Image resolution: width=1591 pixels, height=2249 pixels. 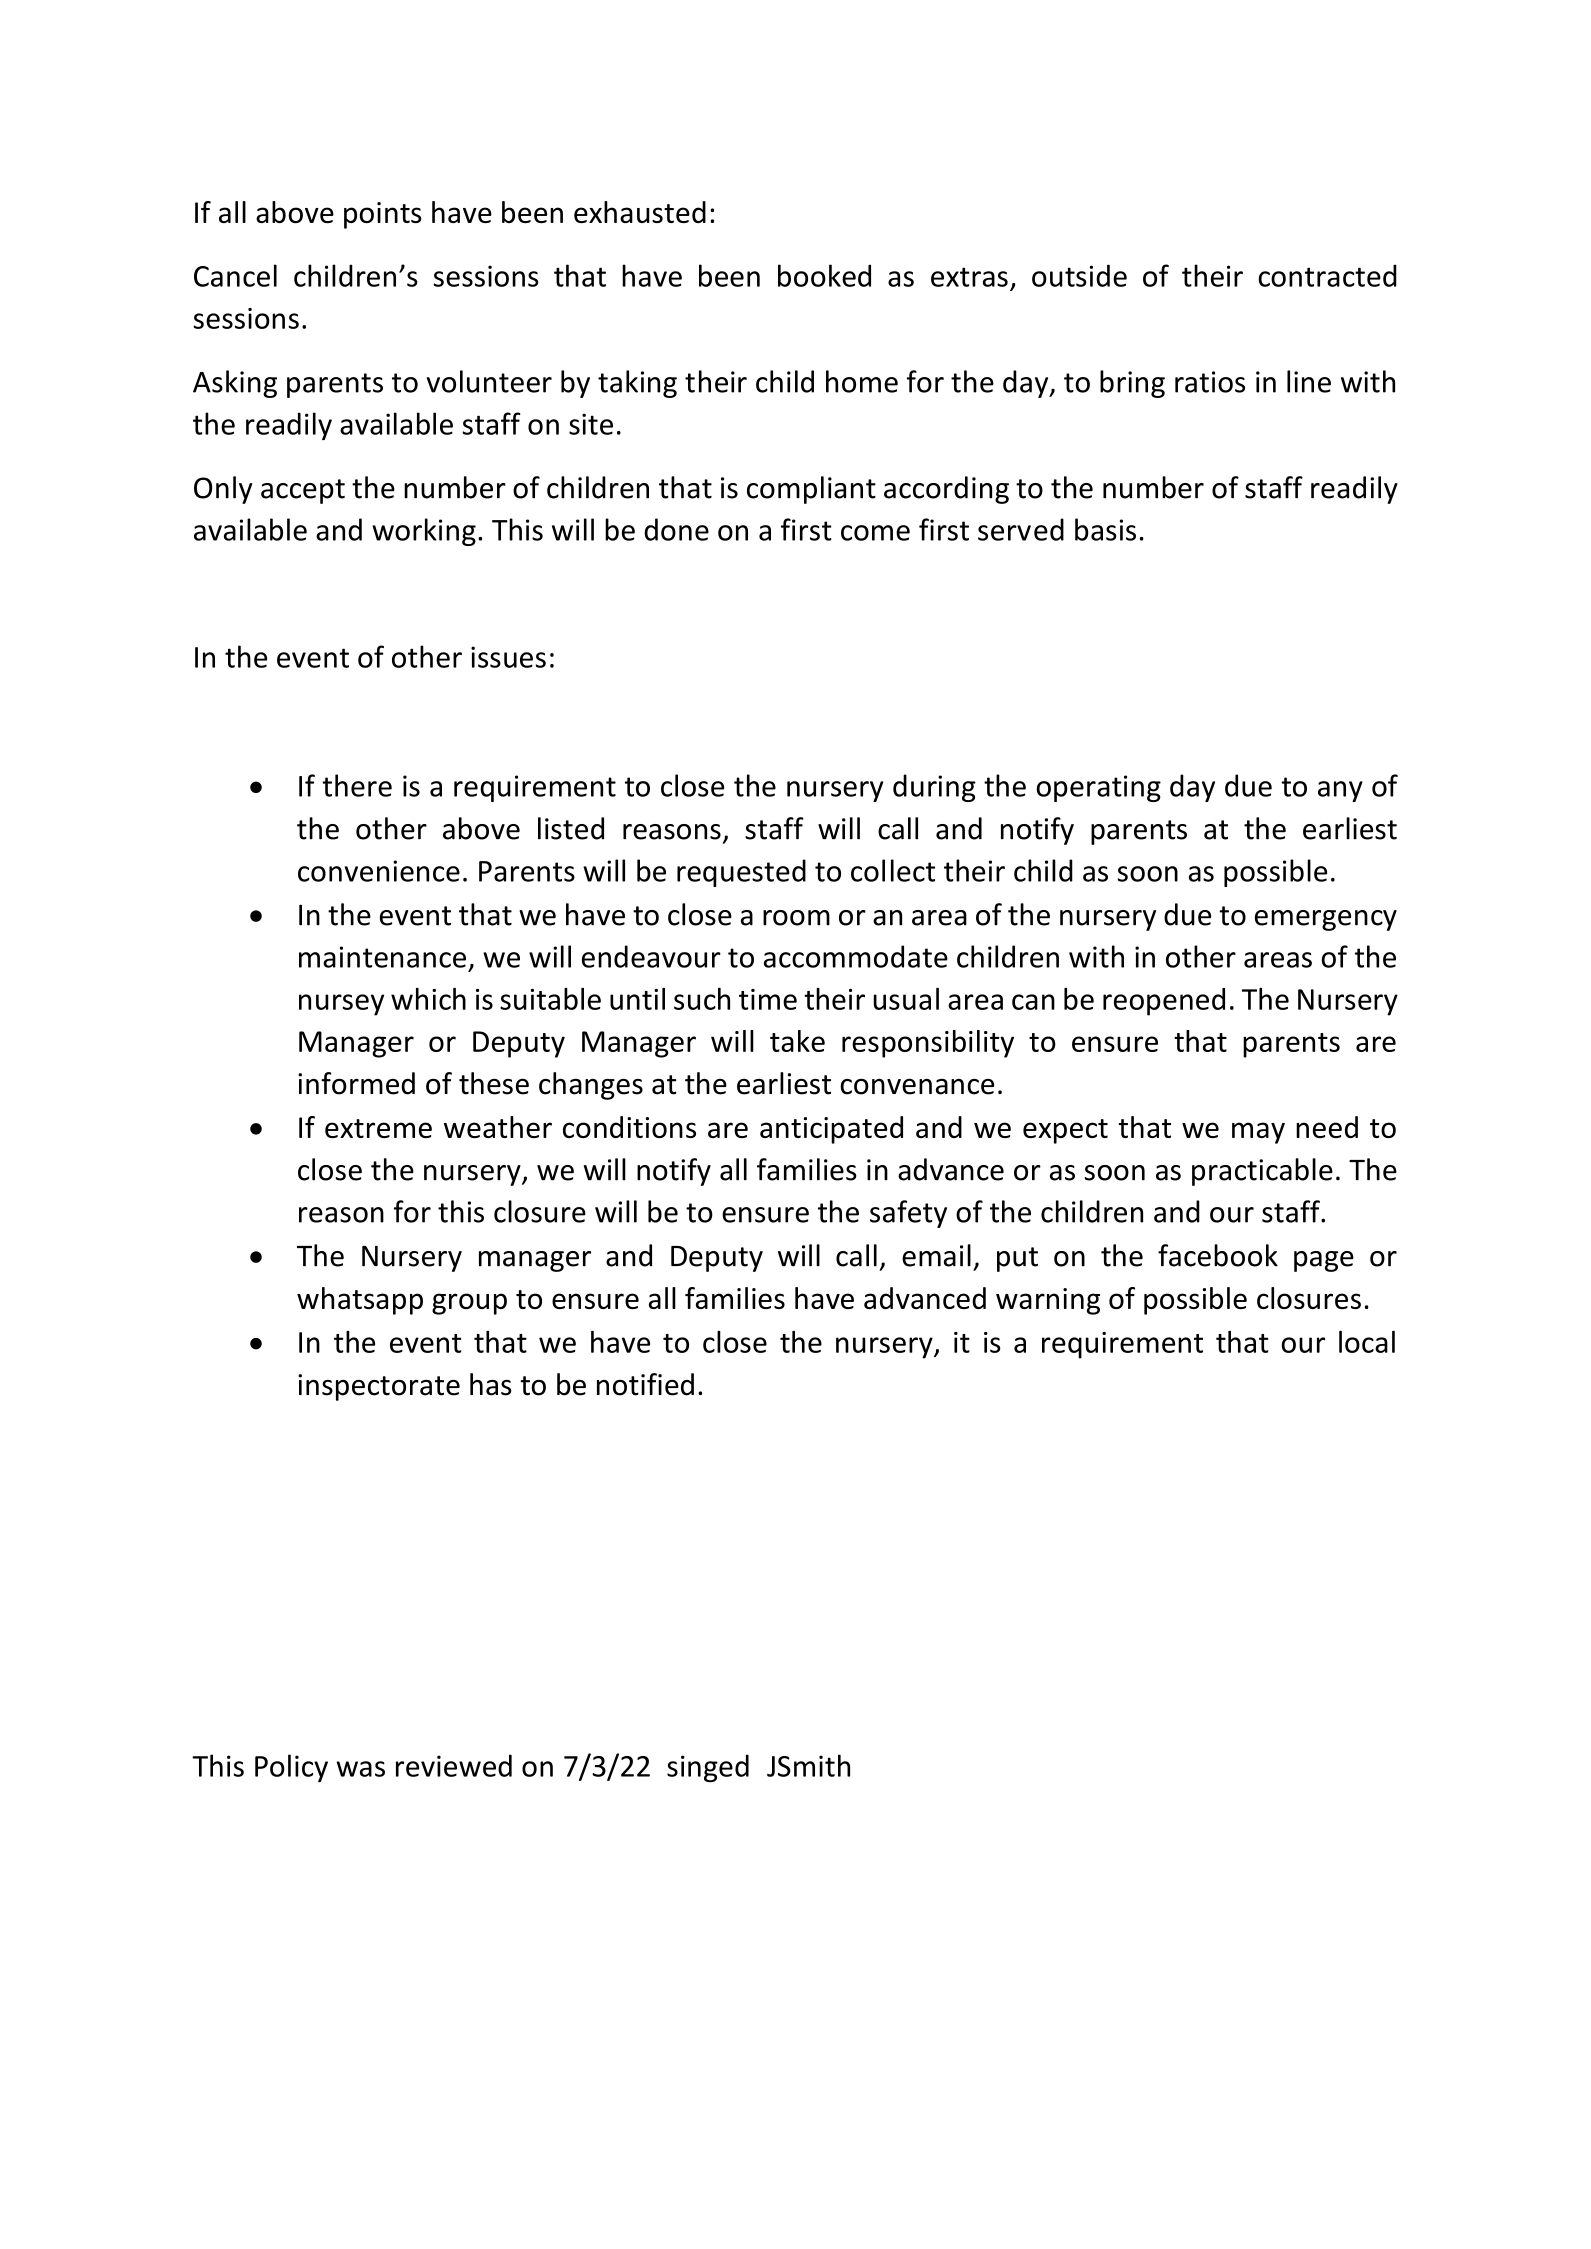 I want to click on notified, so click(x=645, y=1384).
